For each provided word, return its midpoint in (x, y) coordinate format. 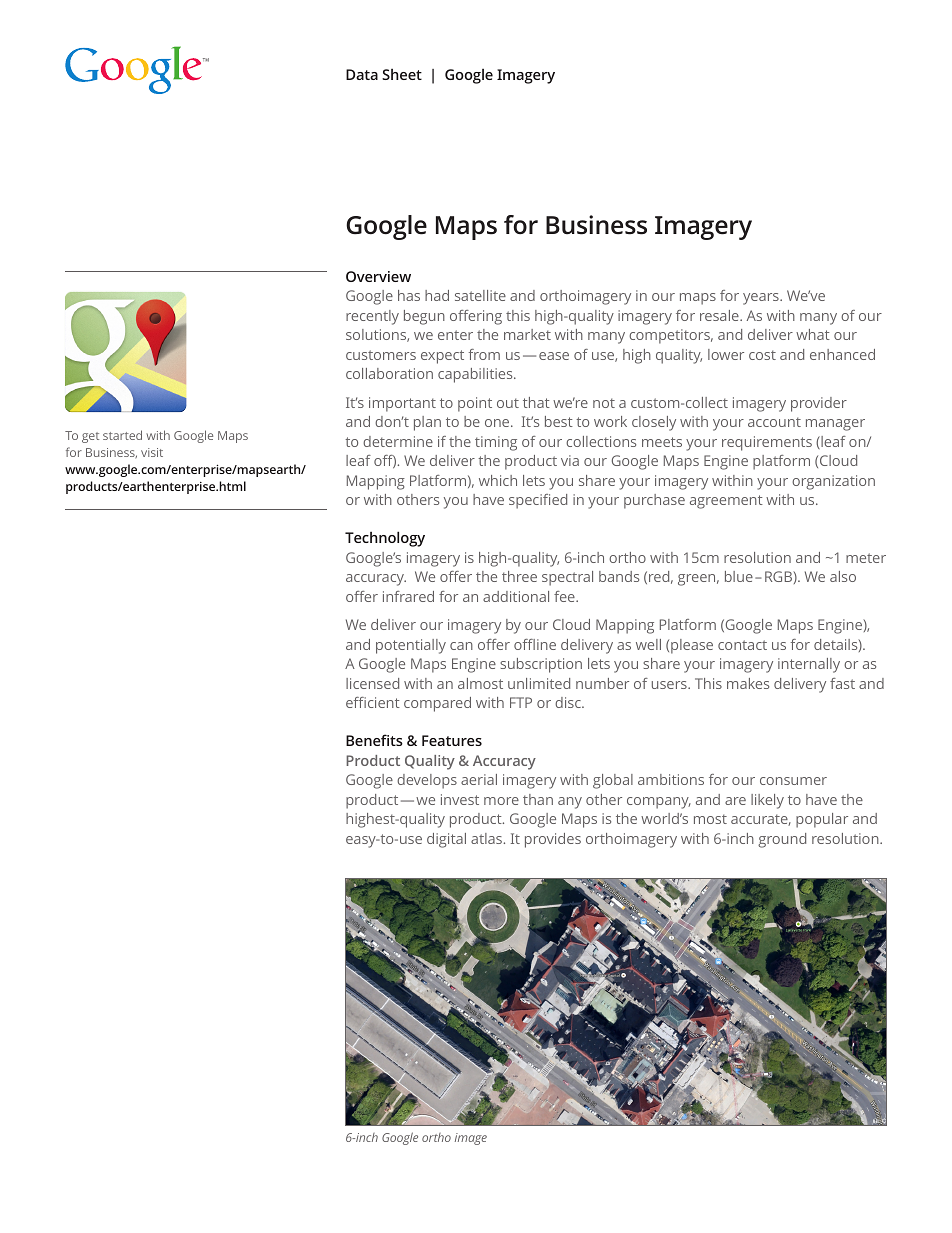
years (762, 299)
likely (767, 801)
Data (362, 74)
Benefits (374, 740)
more (501, 801)
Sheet (402, 74)
